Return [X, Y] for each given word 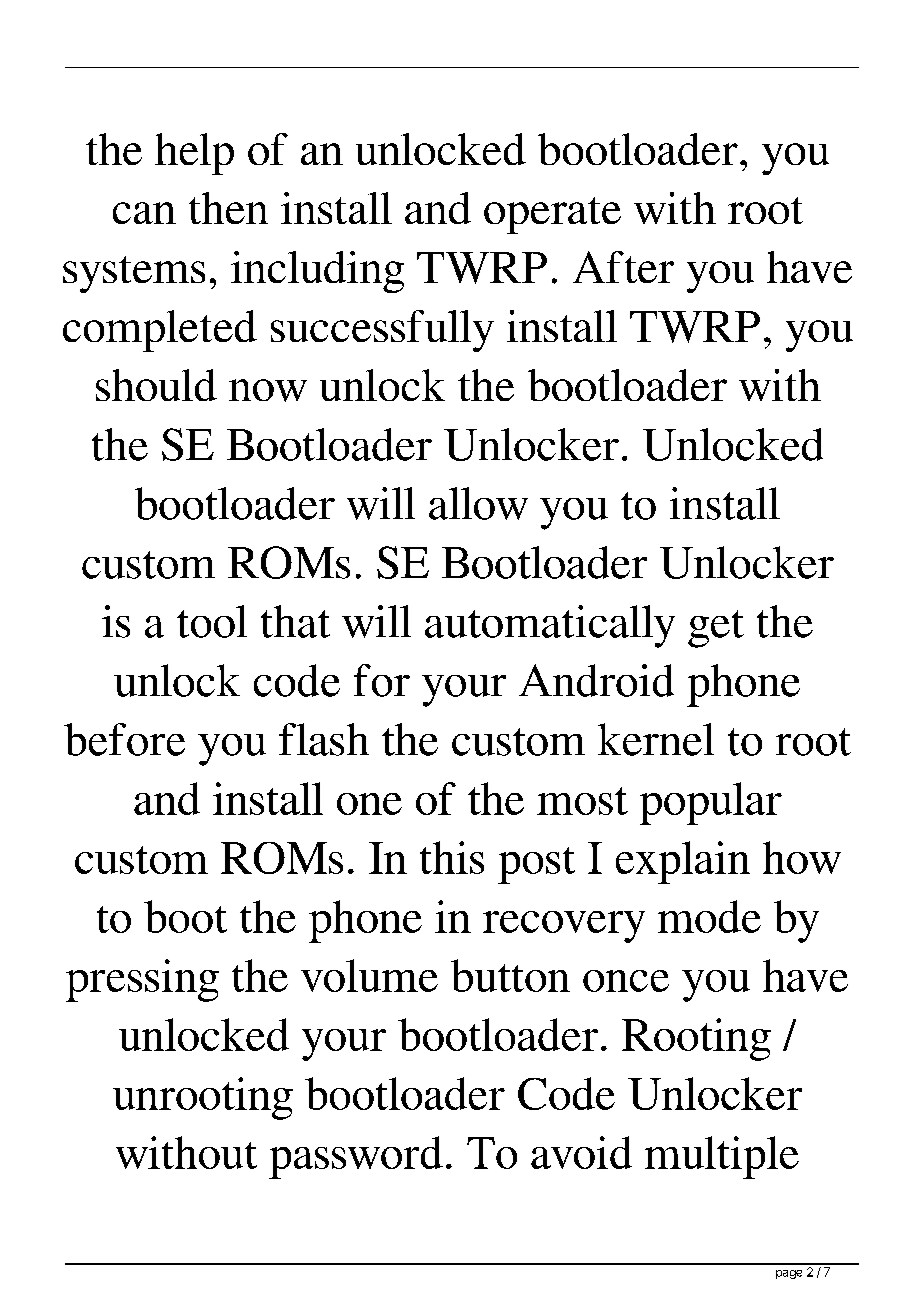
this [452, 857]
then [228, 208]
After [623, 267]
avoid [581, 1152]
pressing [142, 980]
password [356, 1157]
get [716, 629]
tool [212, 621]
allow [478, 503]
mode [709, 916]
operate [552, 215]
